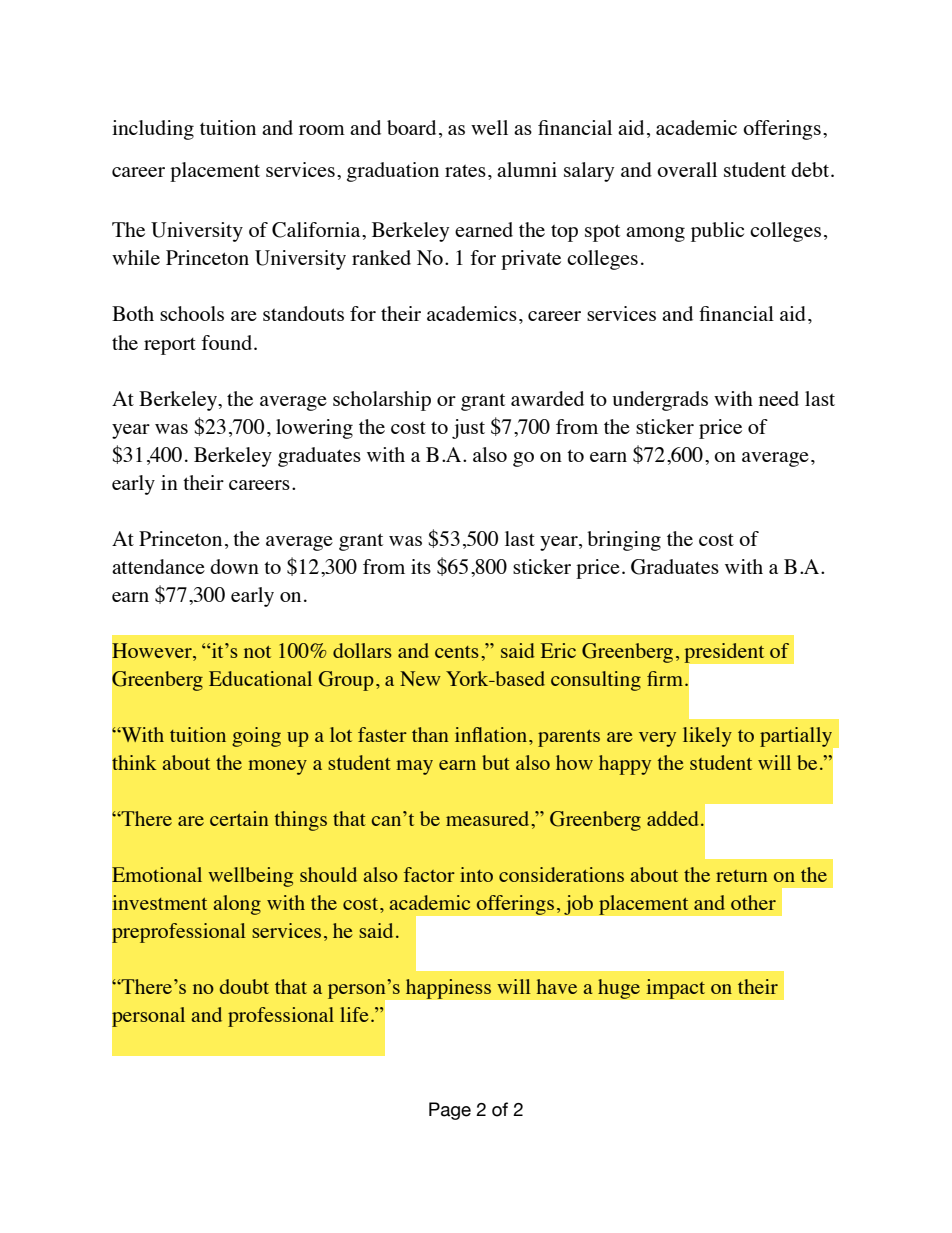 The height and width of the screenshot is (1233, 952). What do you see at coordinates (153, 130) in the screenshot?
I see `including` at bounding box center [153, 130].
